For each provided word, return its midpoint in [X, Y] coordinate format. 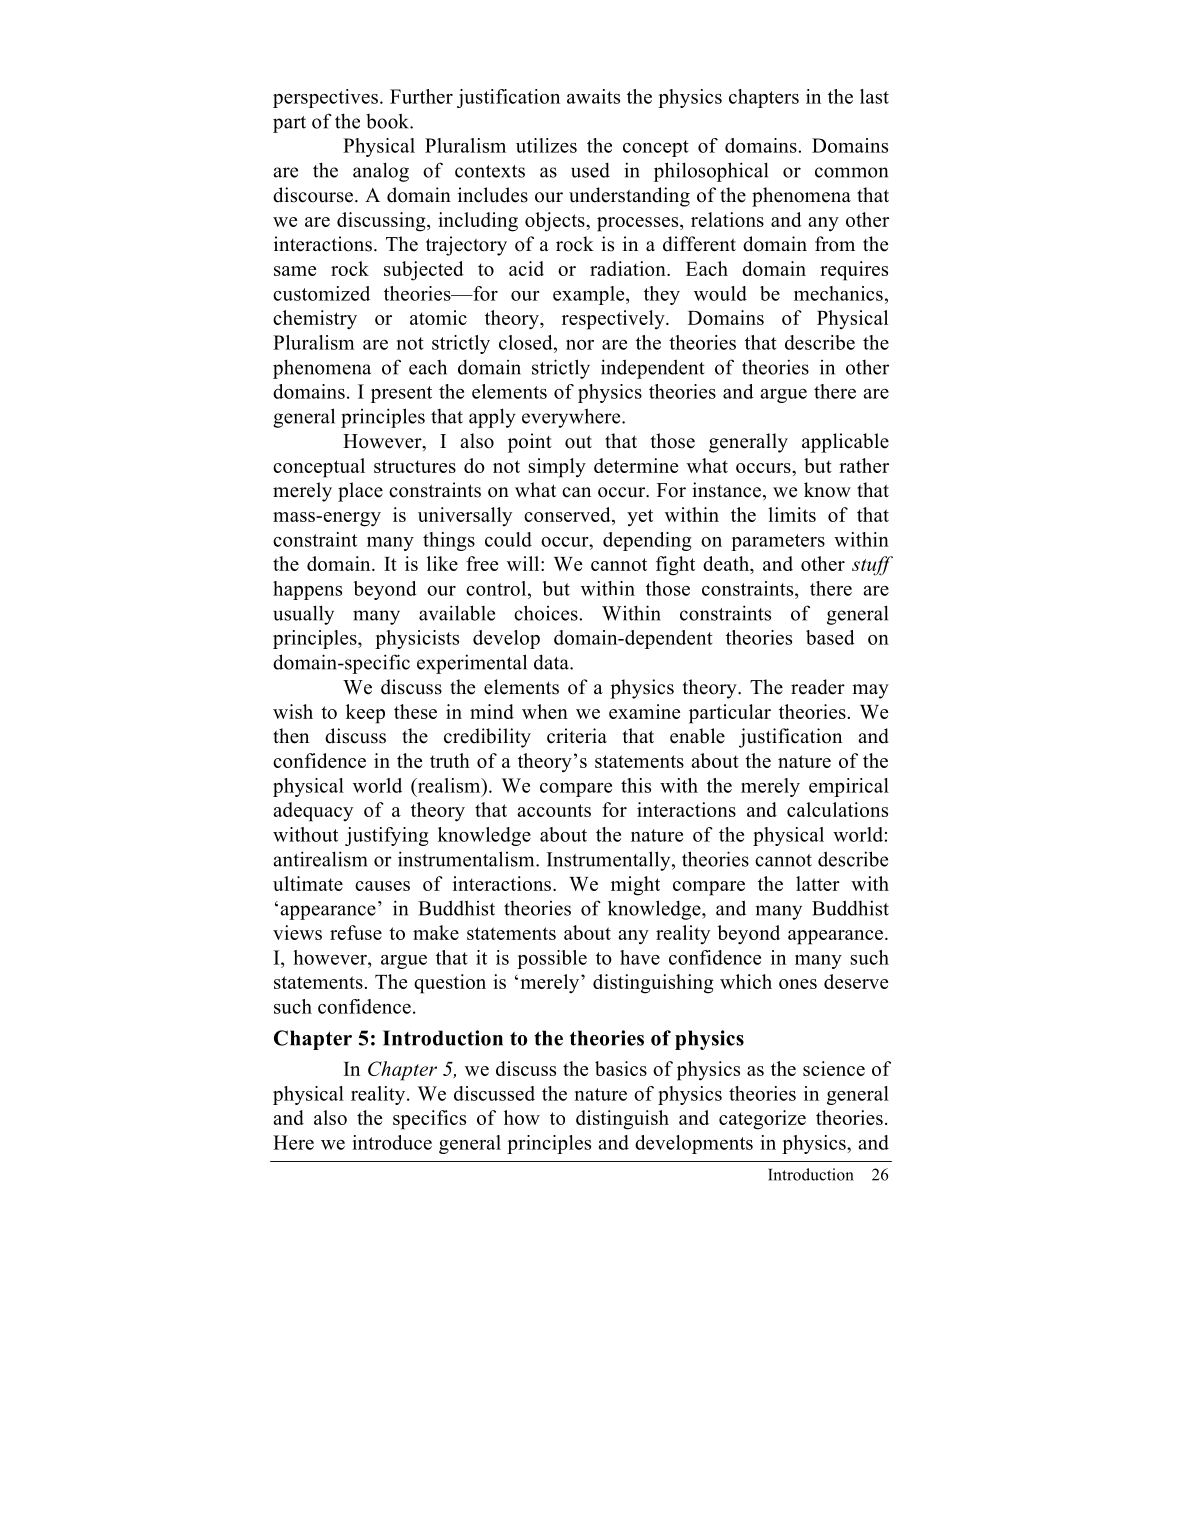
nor [580, 345]
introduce [392, 1142]
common [851, 172]
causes [382, 886]
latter [818, 883]
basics [621, 1068]
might [635, 886]
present [401, 394]
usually [303, 615]
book [388, 121]
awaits [593, 96]
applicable [845, 443]
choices [547, 613]
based [830, 637]
